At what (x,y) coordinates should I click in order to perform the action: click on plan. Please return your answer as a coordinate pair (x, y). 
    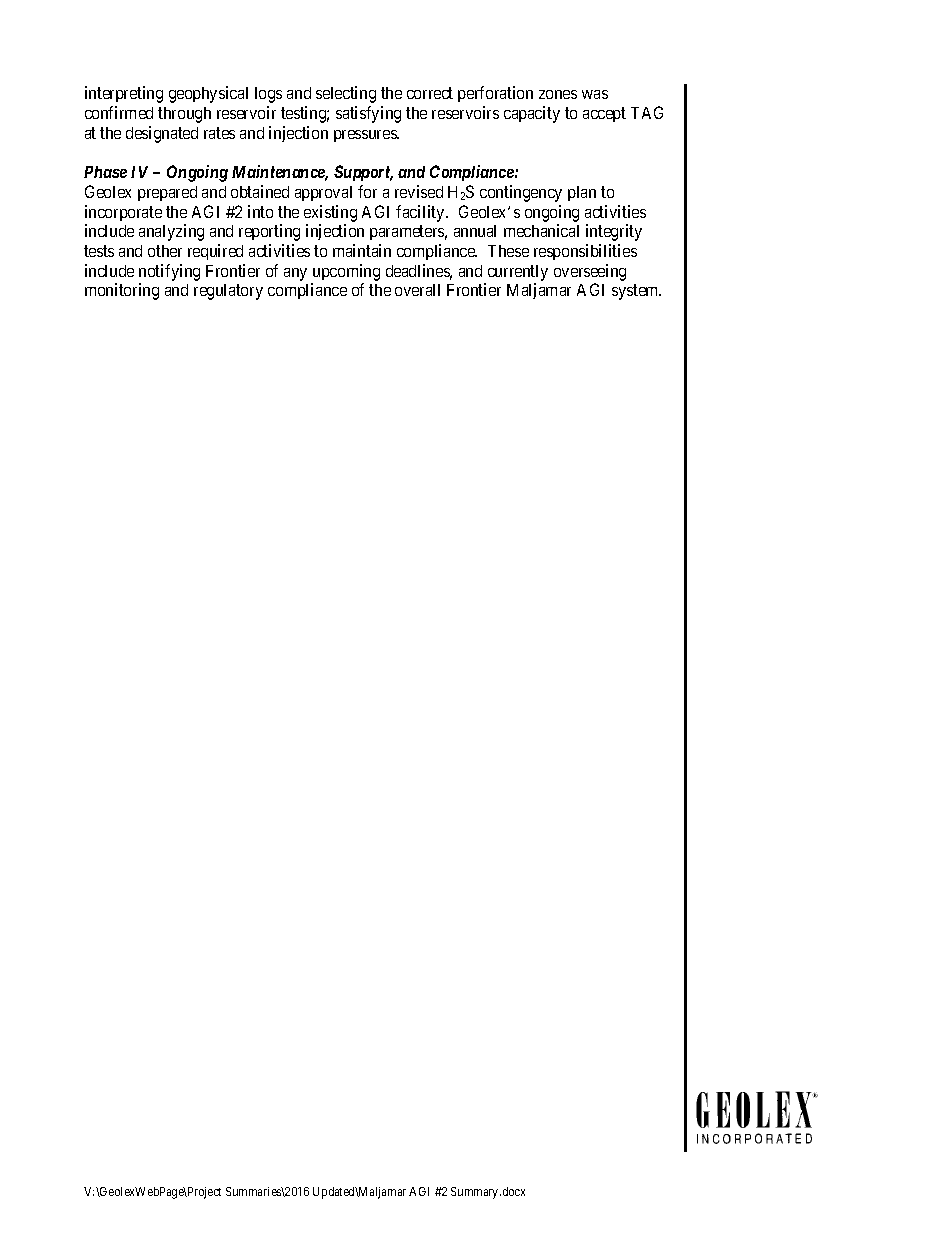
    Looking at the image, I should click on (582, 193).
